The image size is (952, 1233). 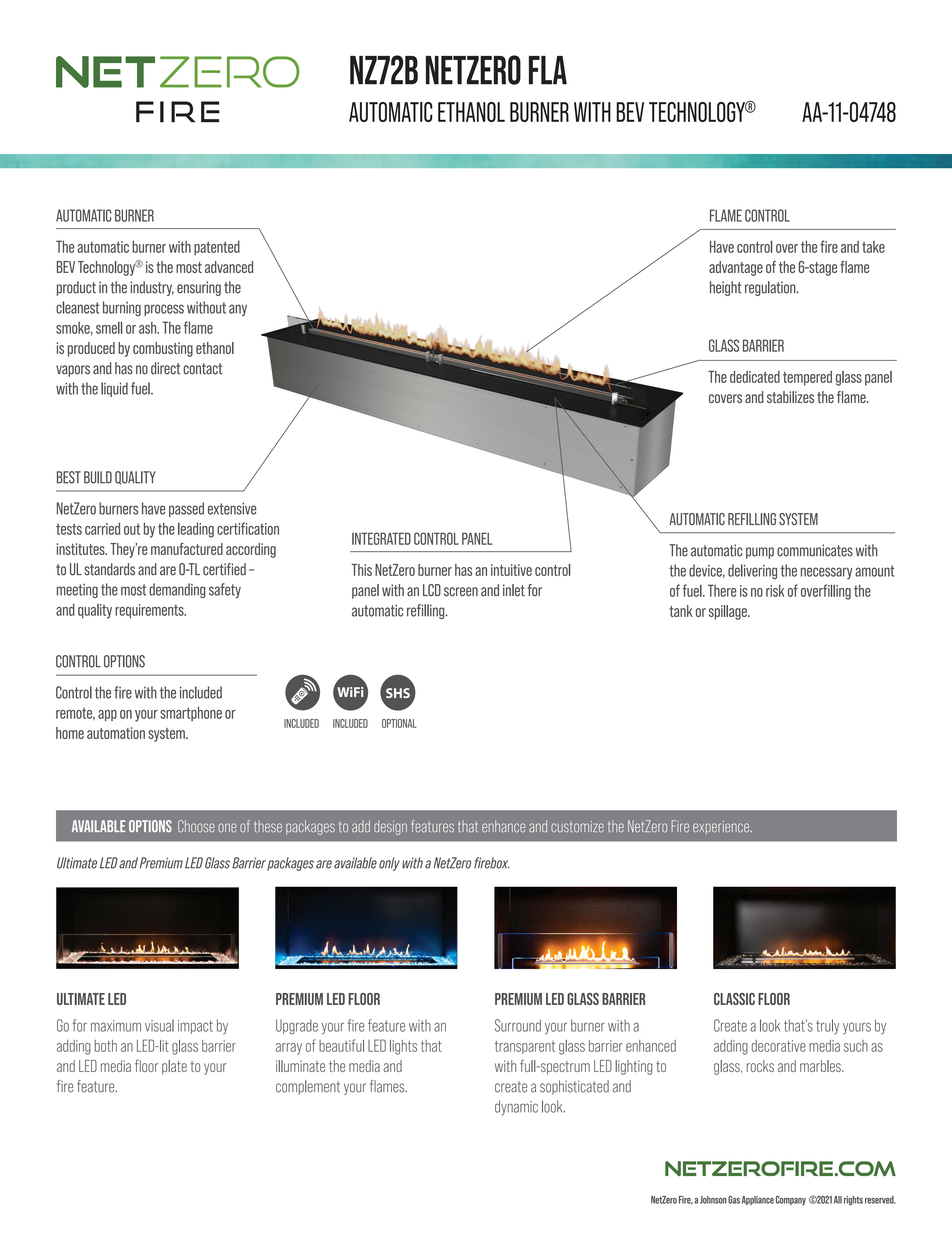 What do you see at coordinates (516, 1108) in the document?
I see `dynamic` at bounding box center [516, 1108].
